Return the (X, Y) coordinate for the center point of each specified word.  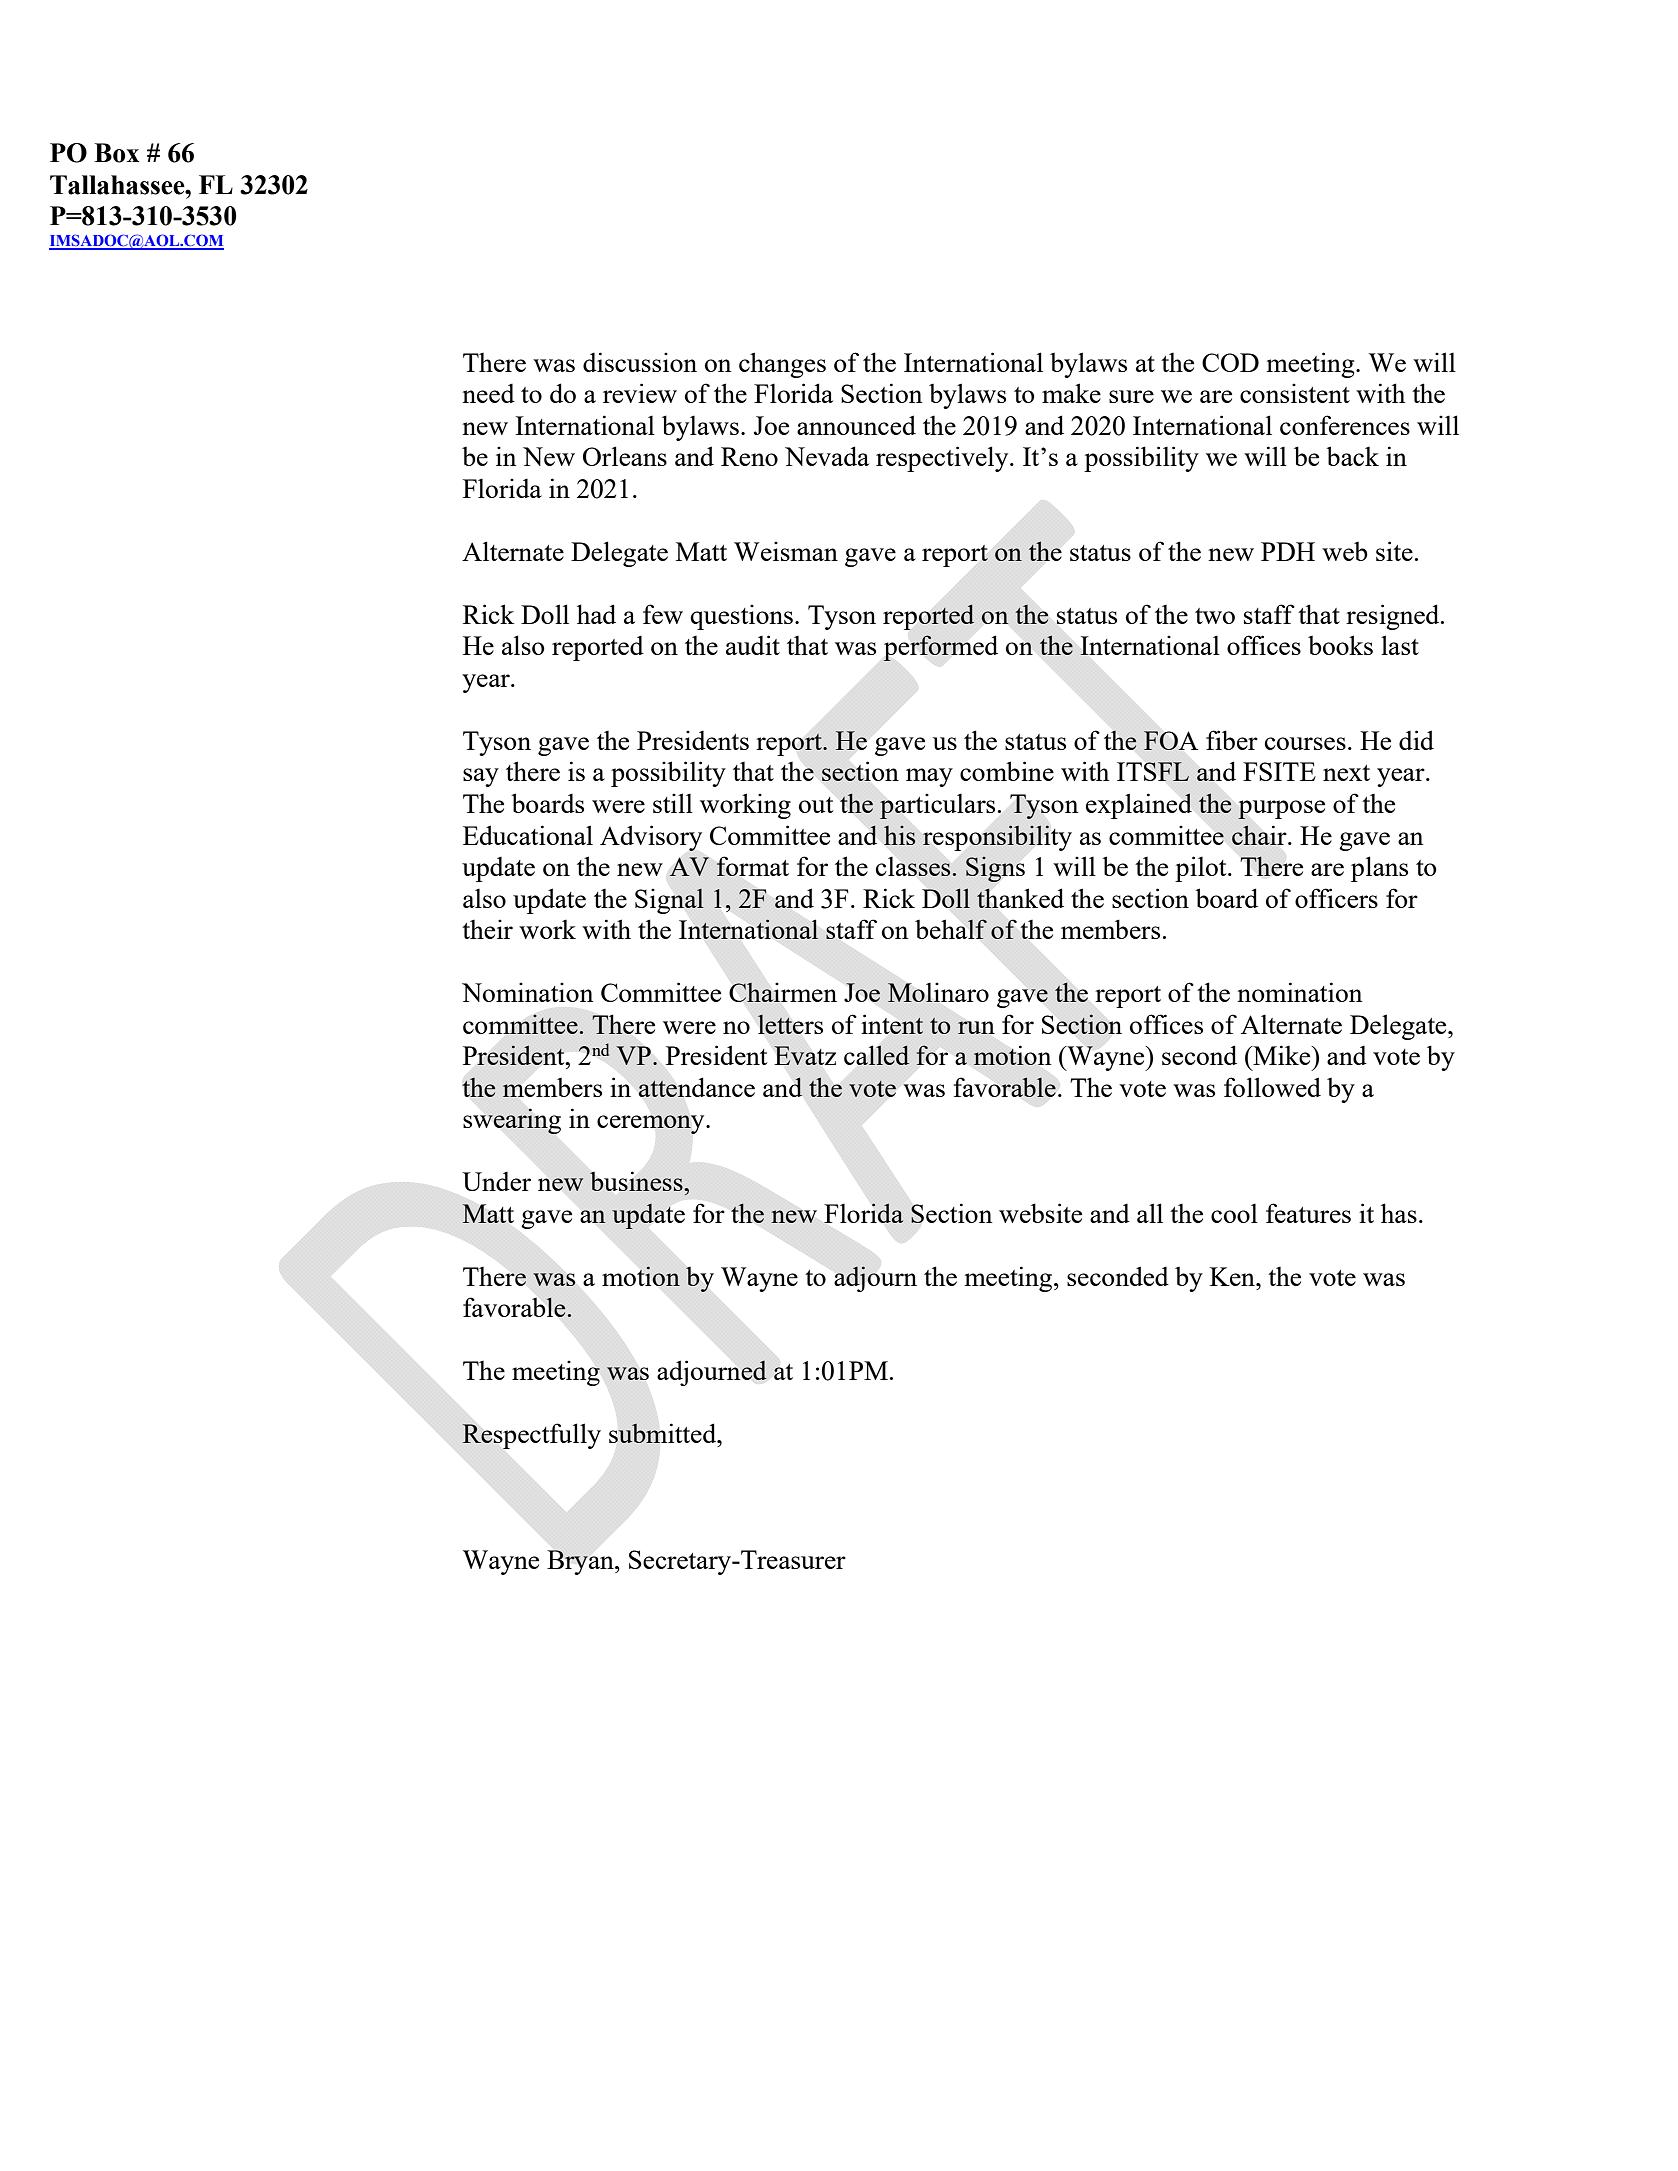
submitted (664, 1433)
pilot (1202, 869)
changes (782, 365)
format (752, 866)
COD (1230, 362)
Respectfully (531, 1436)
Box (116, 153)
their (487, 929)
